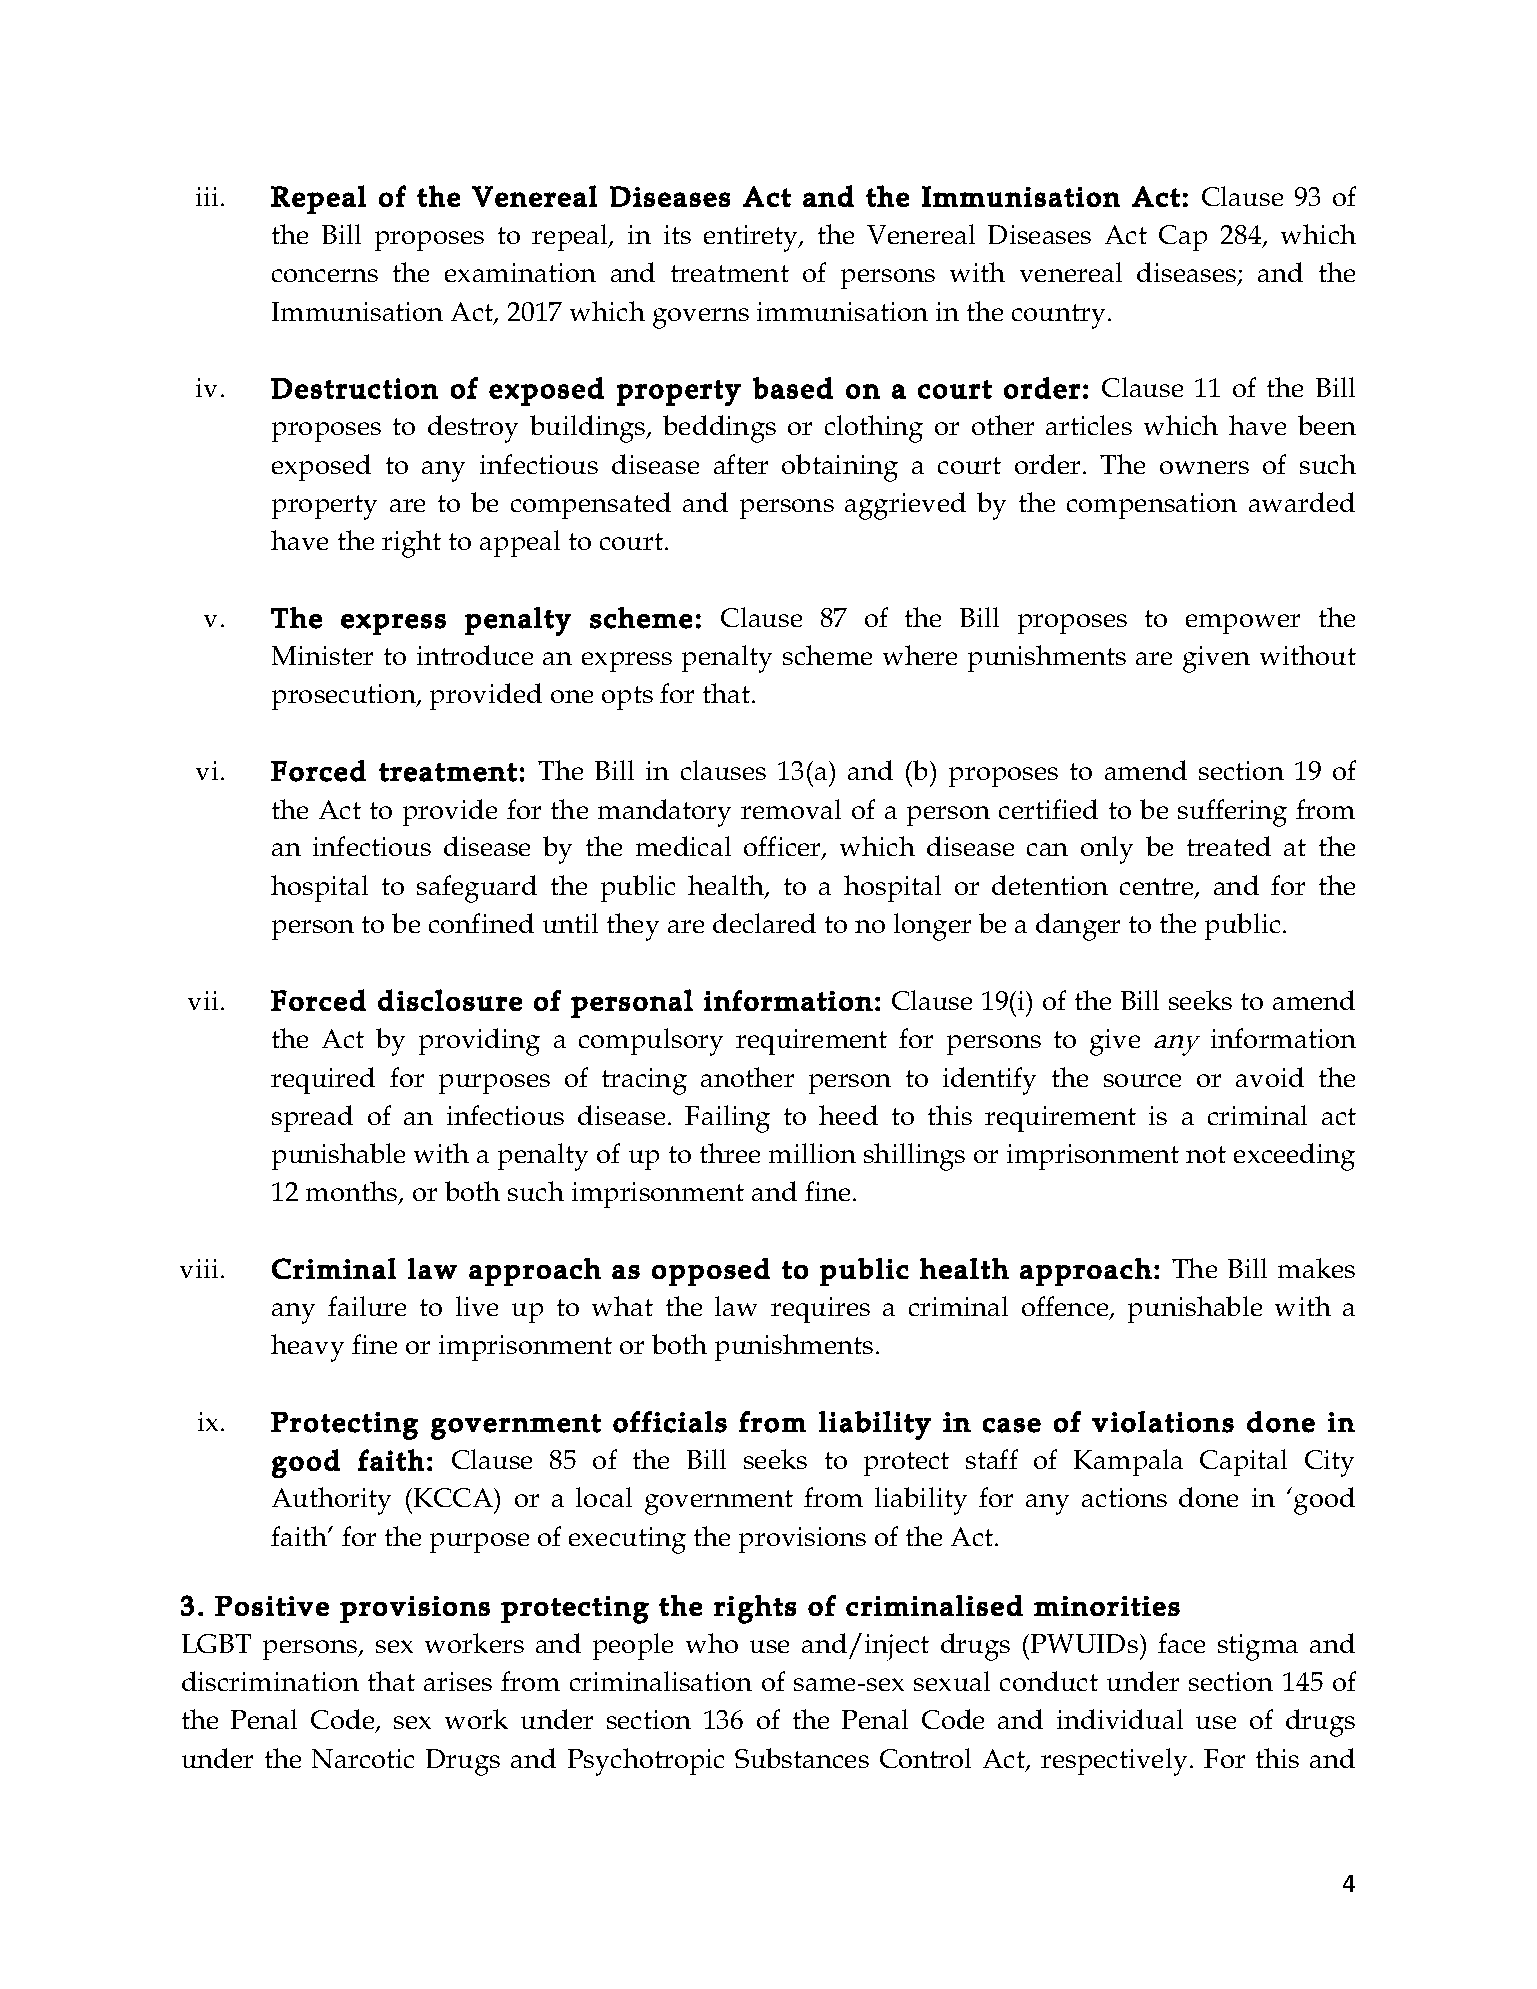 Image resolution: width=1537 pixels, height=1989 pixels. I want to click on Narcotic, so click(363, 1758).
